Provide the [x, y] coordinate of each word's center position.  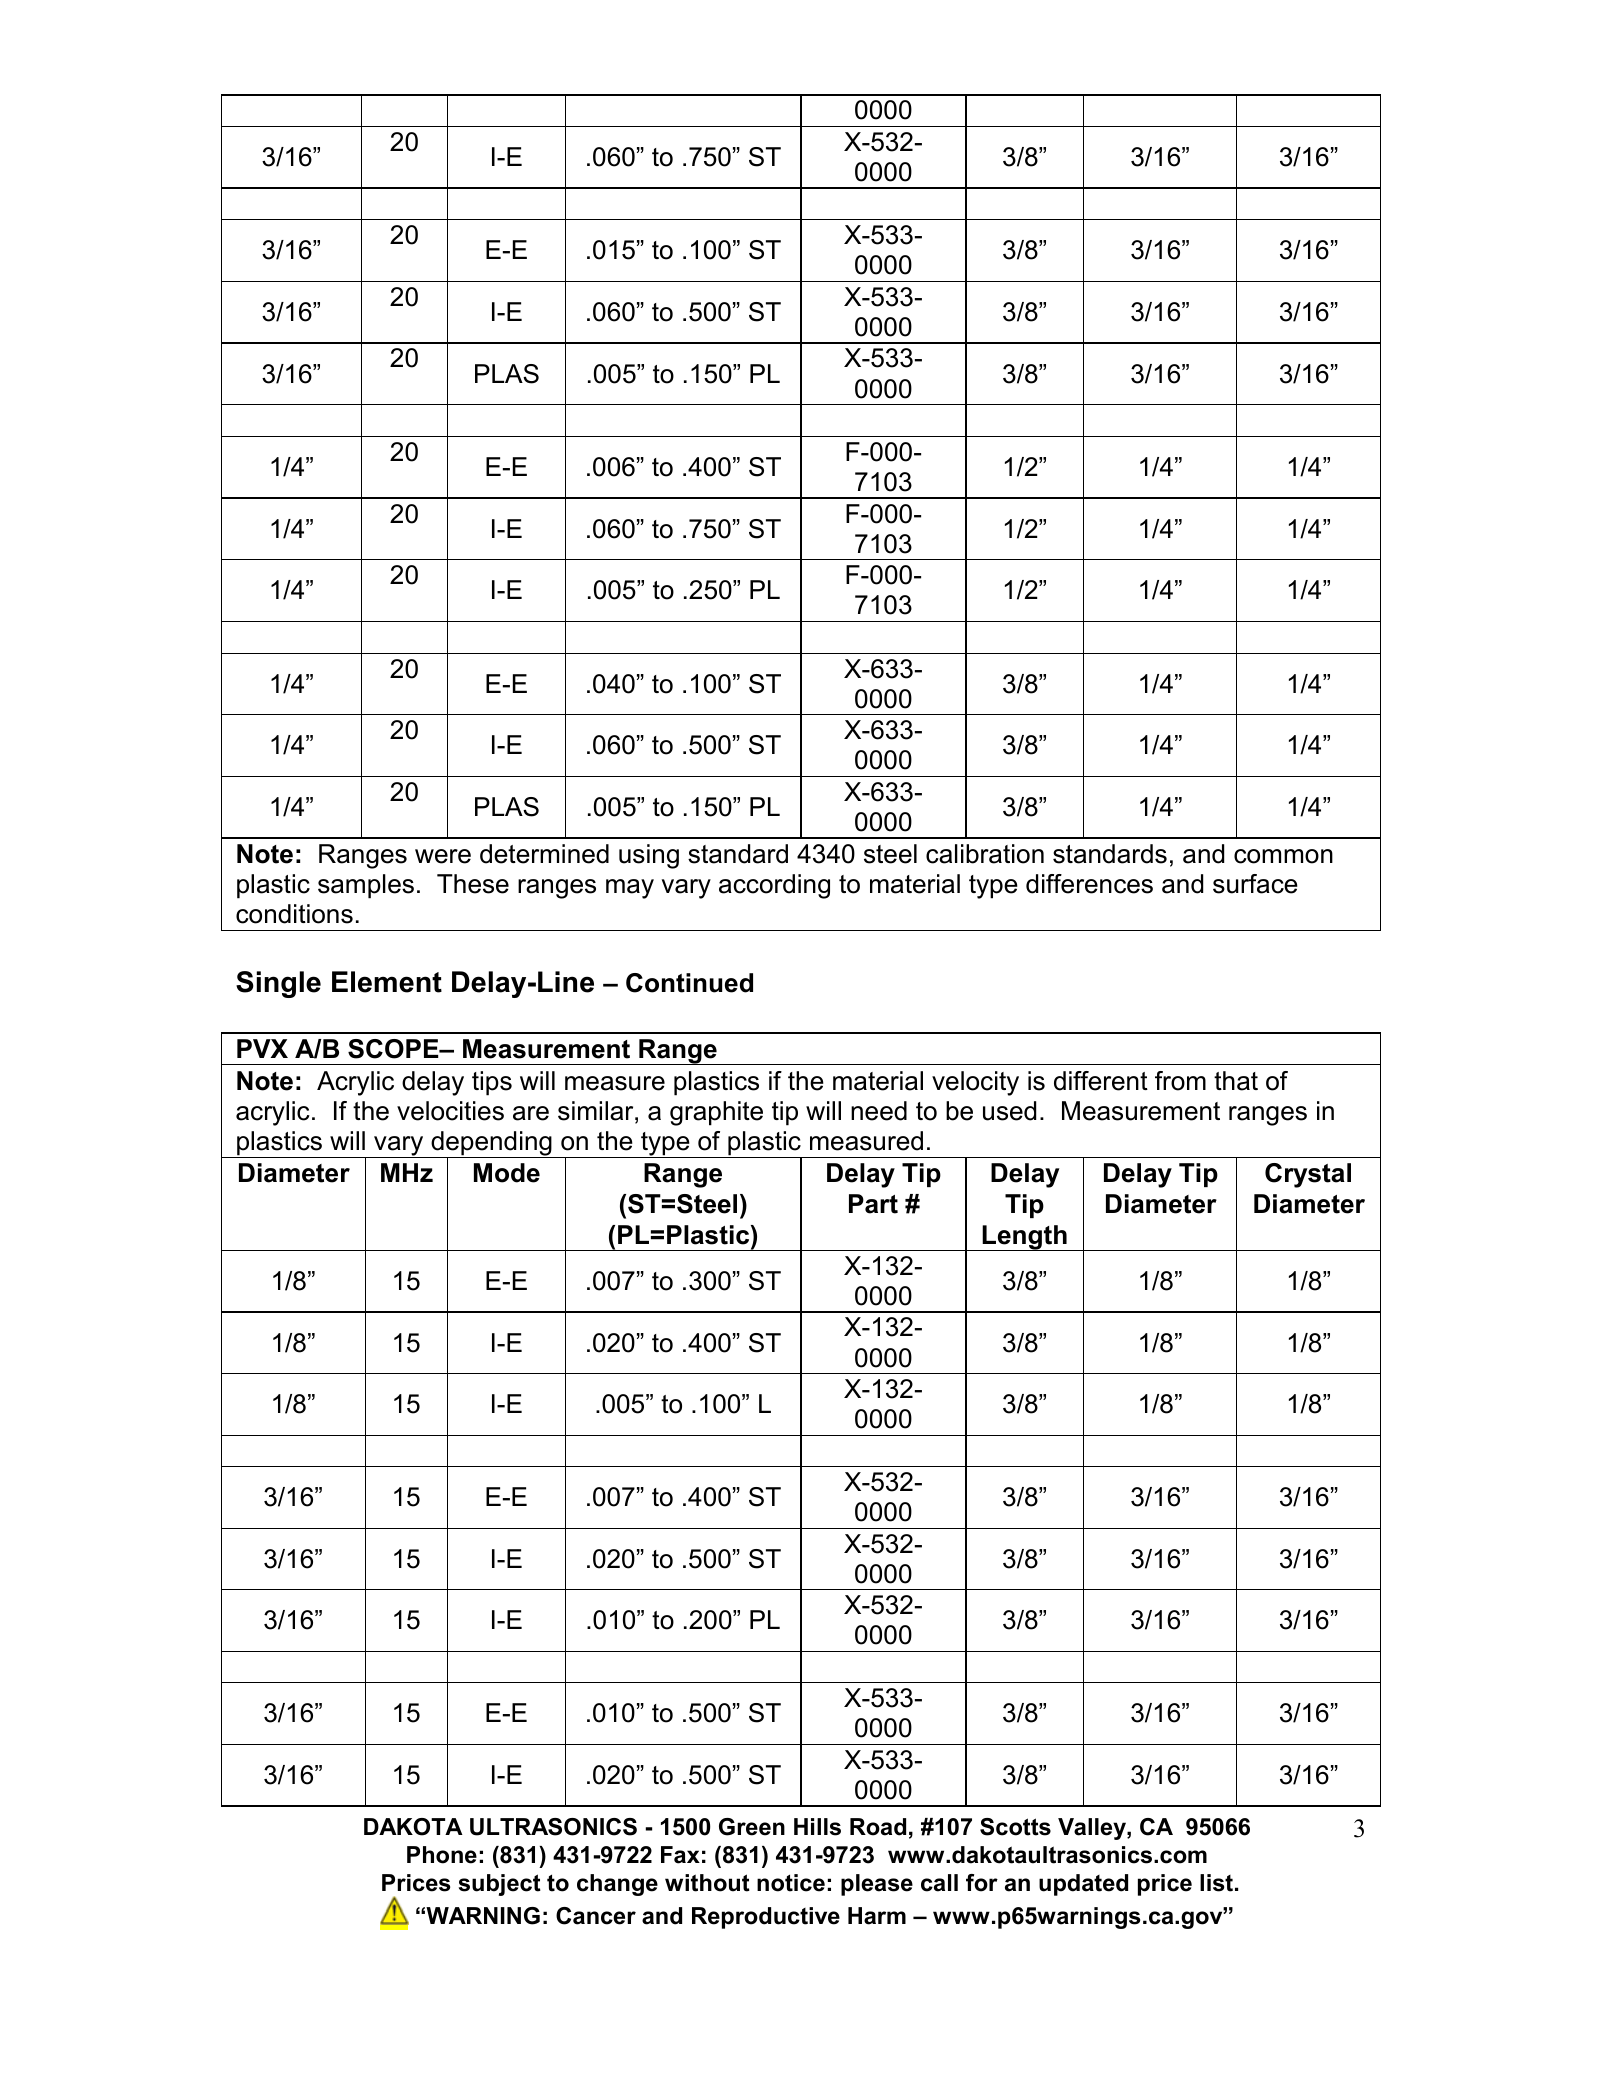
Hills [817, 1827]
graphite [716, 1113]
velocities [450, 1111]
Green [752, 1827]
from [1180, 1081]
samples [366, 886]
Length [1025, 1238]
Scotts [1015, 1827]
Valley [1093, 1829]
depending [491, 1145]
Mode [507, 1173]
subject [500, 1885]
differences [1089, 884]
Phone [442, 1855]
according [774, 886]
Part [873, 1204]
